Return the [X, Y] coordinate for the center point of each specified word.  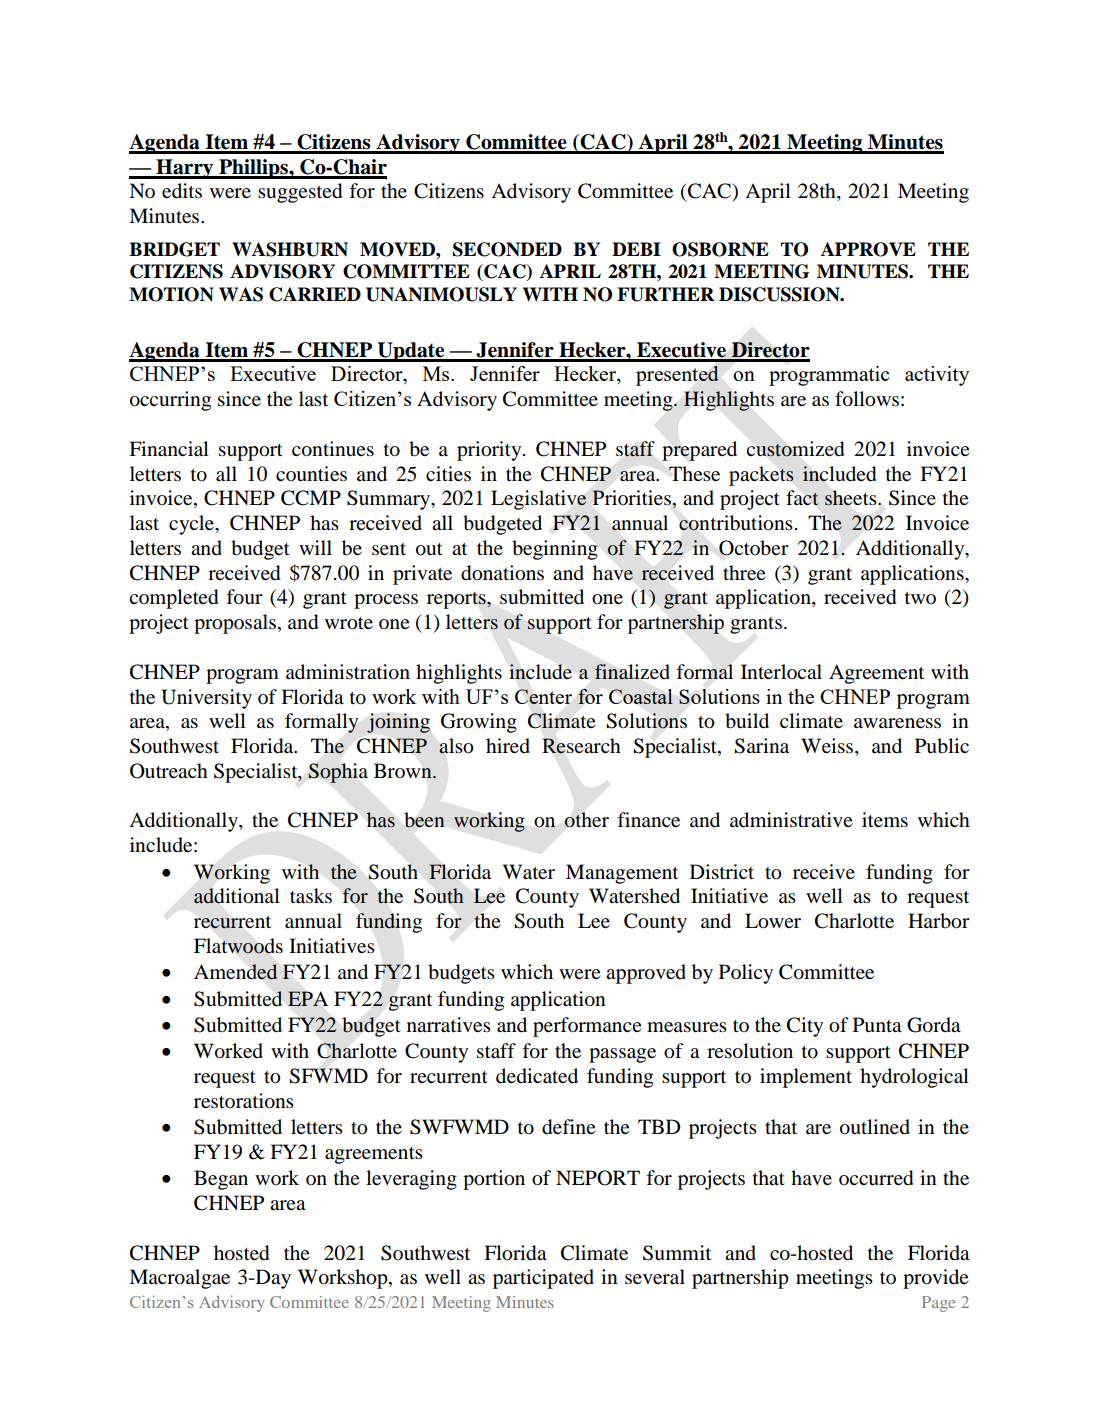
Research [581, 746]
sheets [852, 498]
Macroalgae [179, 1279]
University [206, 699]
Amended [236, 972]
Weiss [828, 747]
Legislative [539, 500]
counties [311, 474]
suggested [300, 193]
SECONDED [507, 249]
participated [543, 1279]
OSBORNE [720, 249]
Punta [877, 1025]
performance [587, 1027]
